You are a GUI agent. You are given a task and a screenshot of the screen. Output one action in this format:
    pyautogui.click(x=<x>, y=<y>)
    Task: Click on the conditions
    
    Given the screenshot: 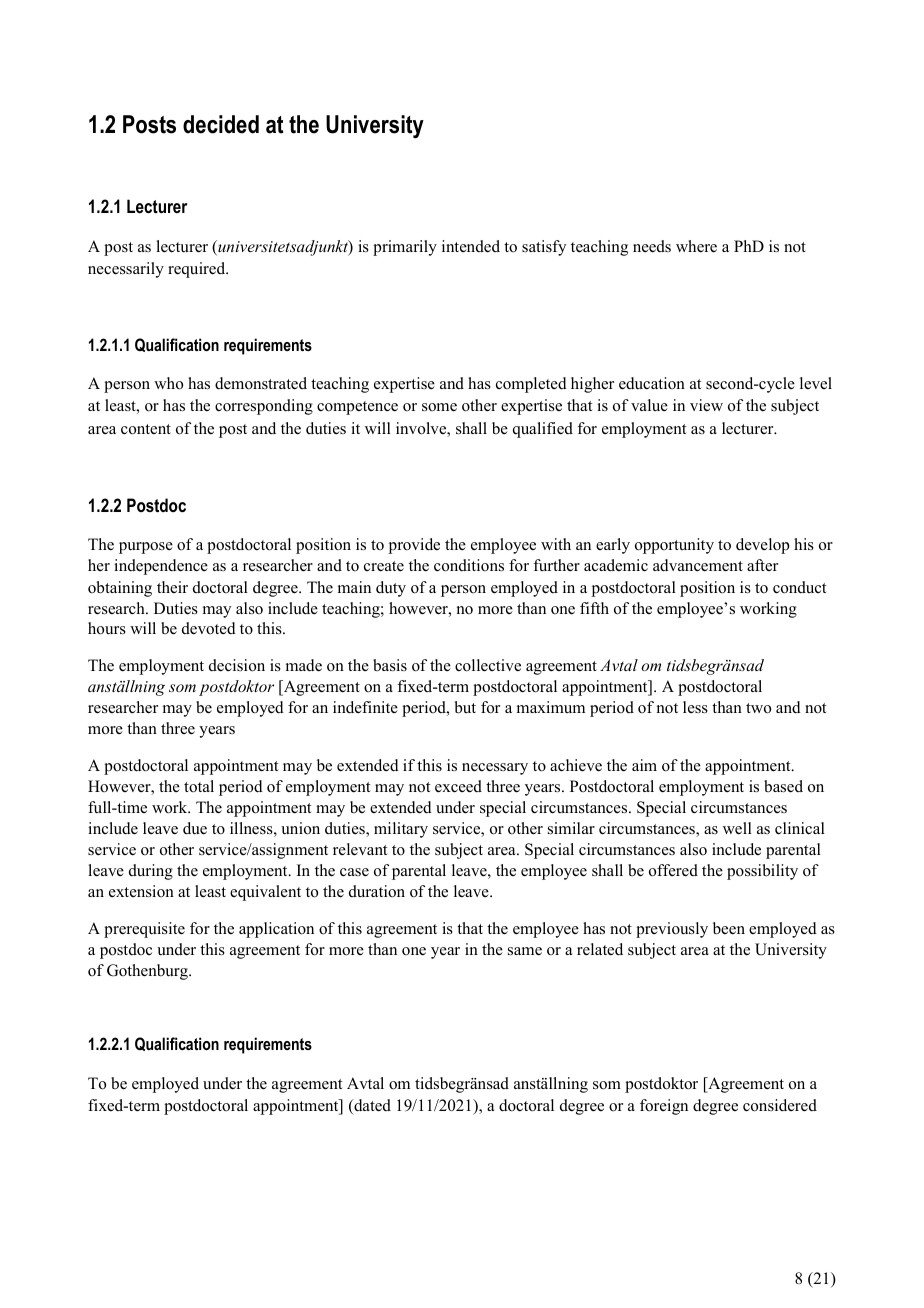 What is the action you would take?
    pyautogui.click(x=469, y=565)
